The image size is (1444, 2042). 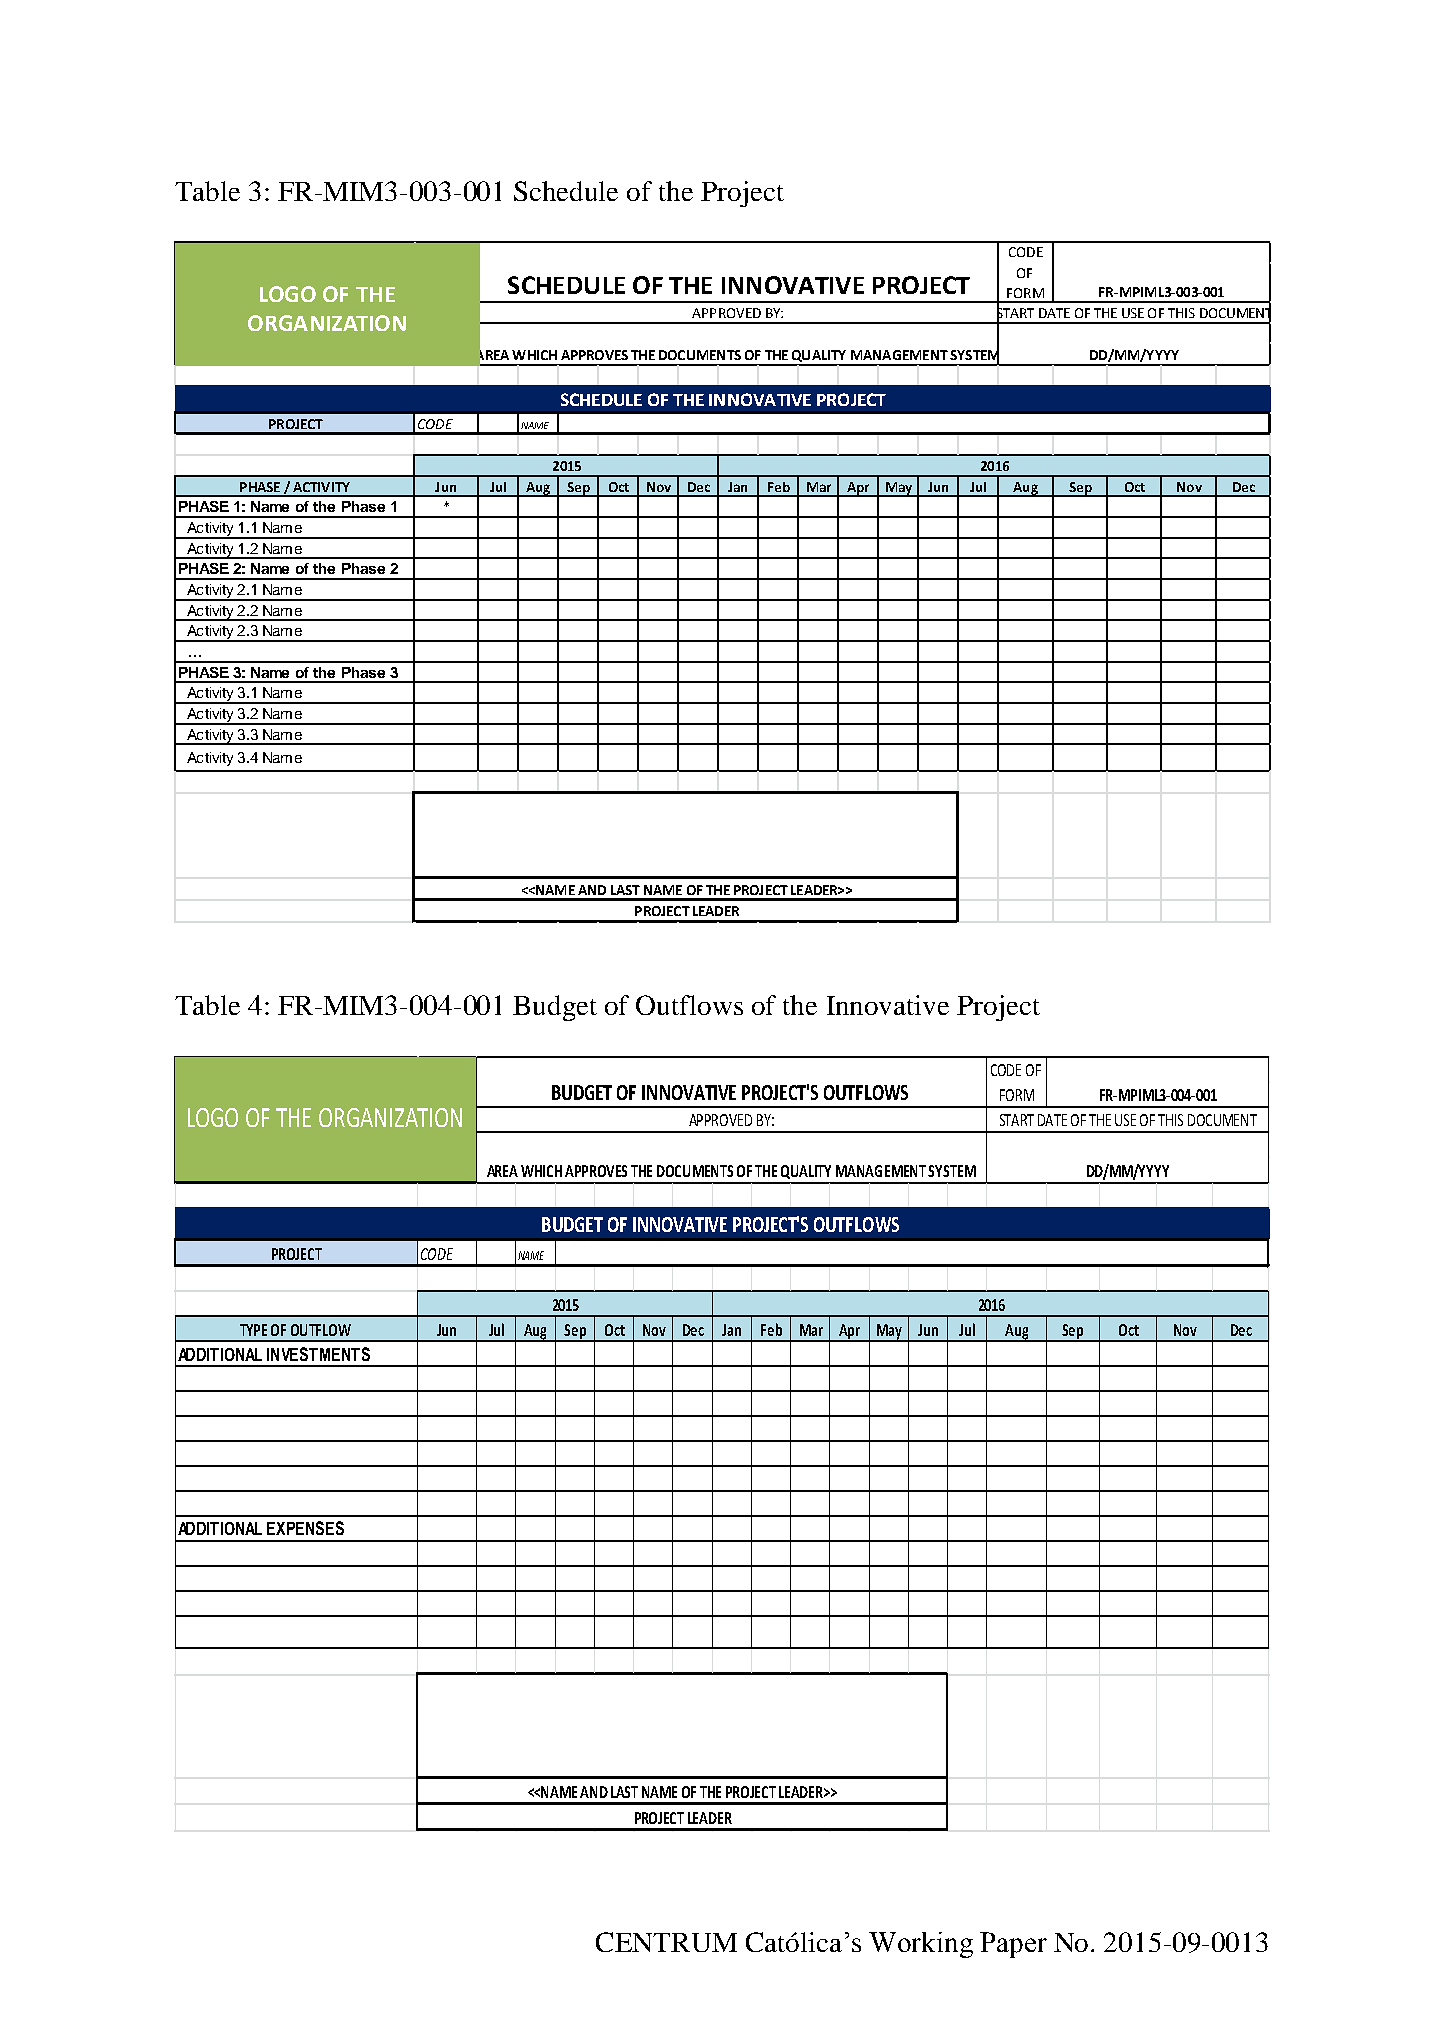 What do you see at coordinates (318, 1354) in the screenshot?
I see `INVESTMENTS` at bounding box center [318, 1354].
